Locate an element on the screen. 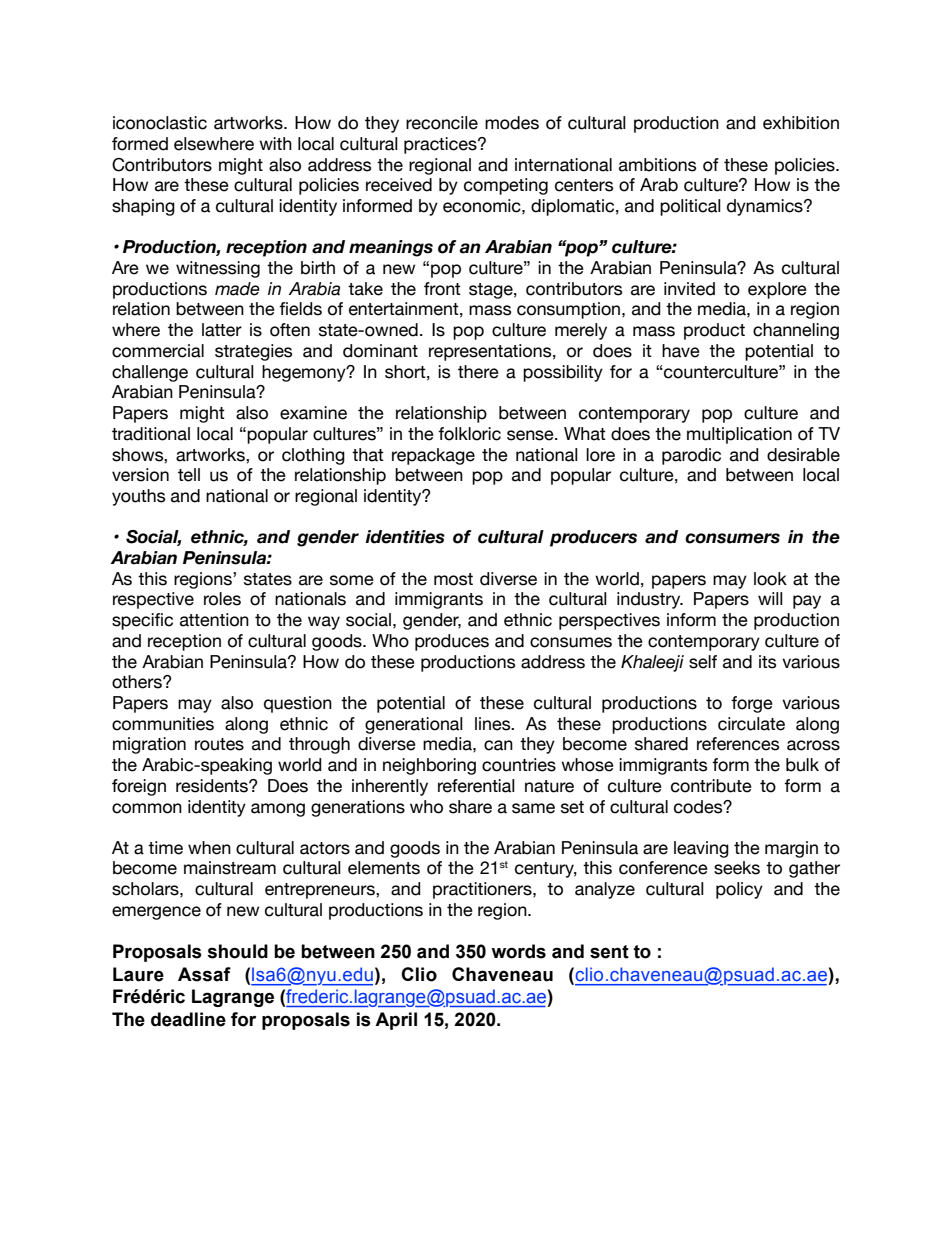 The width and height of the screenshot is (952, 1233). there is located at coordinates (478, 372).
